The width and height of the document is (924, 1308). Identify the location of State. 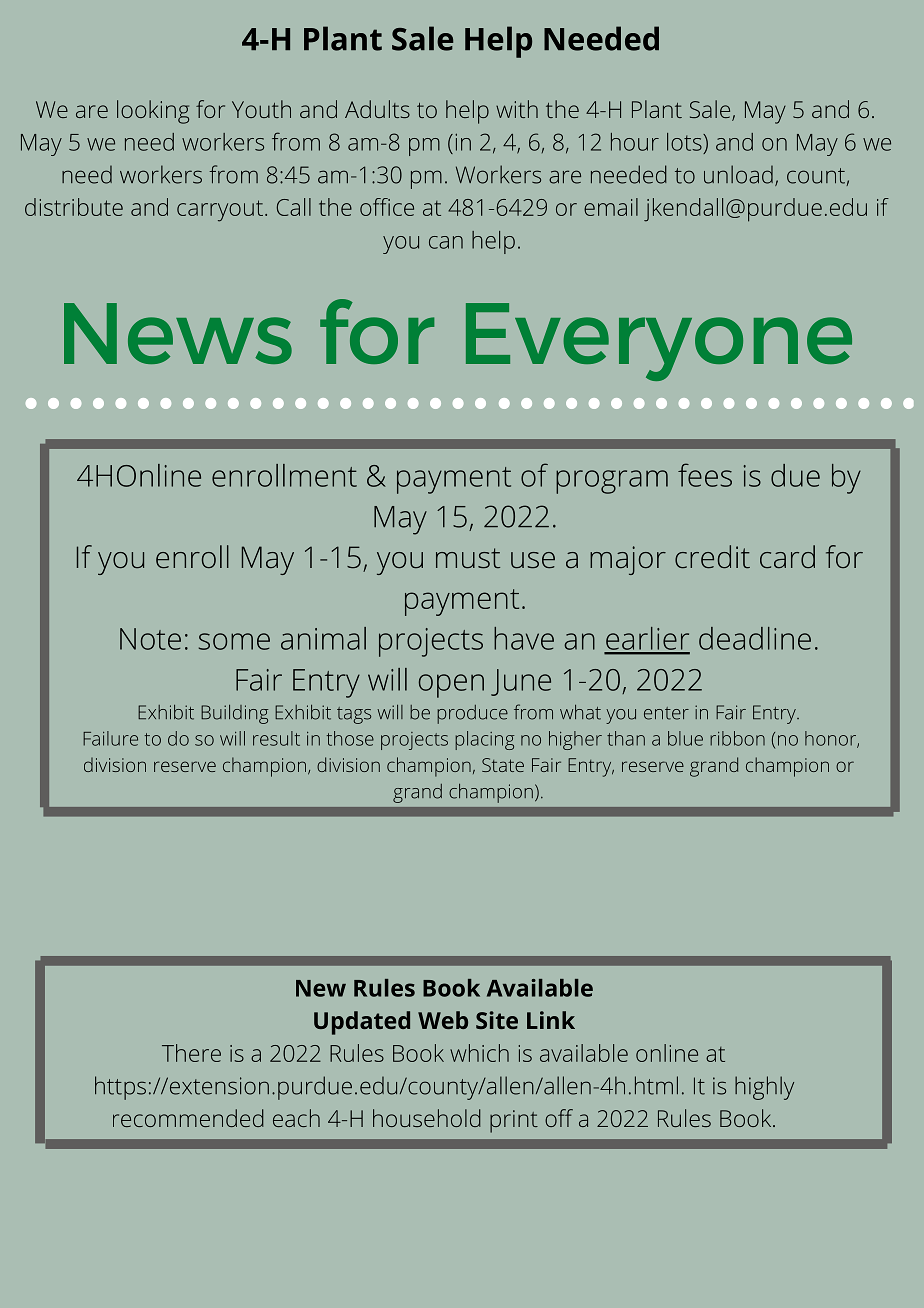
(503, 765).
